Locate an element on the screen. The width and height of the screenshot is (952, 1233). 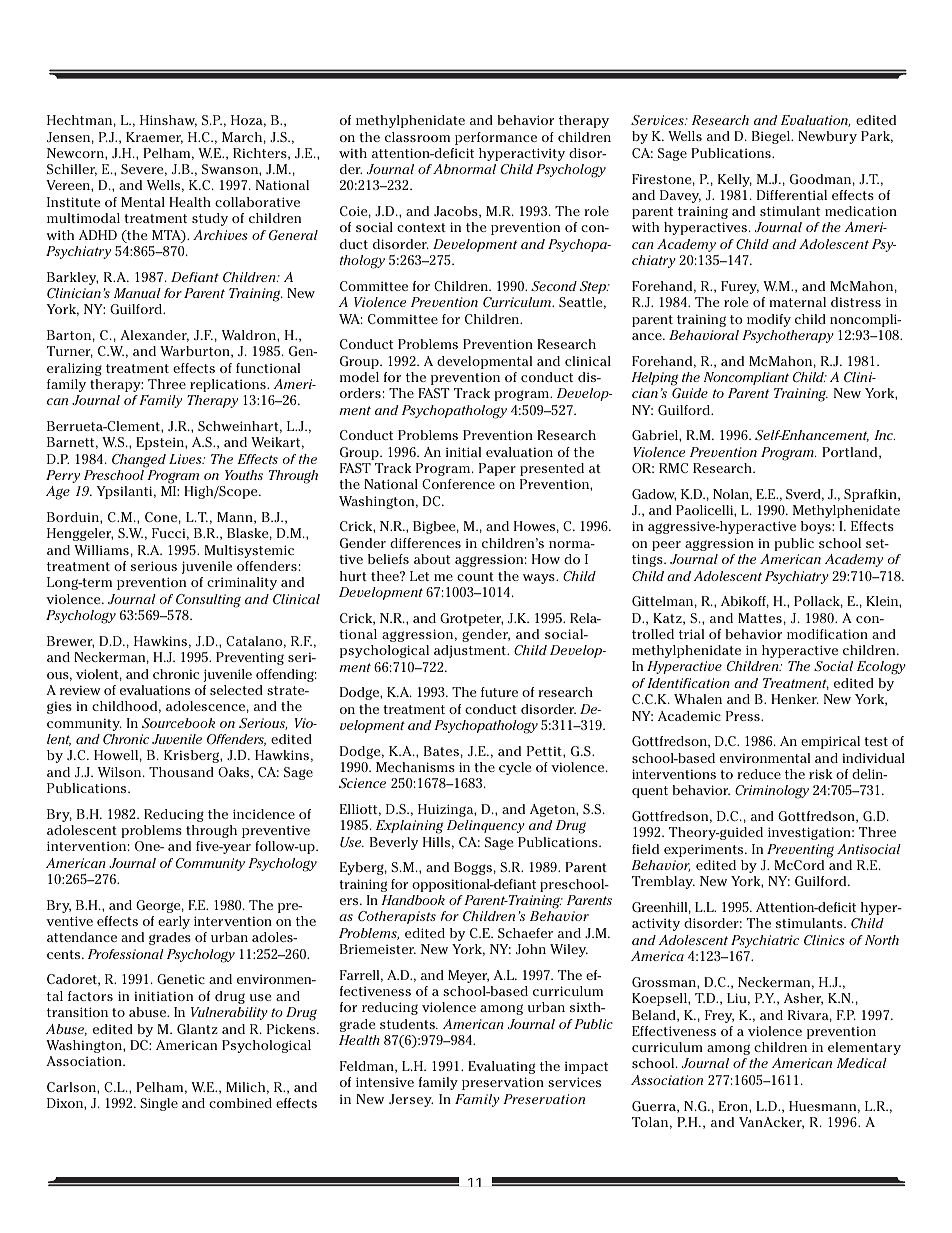
Kraemer is located at coordinates (154, 138).
